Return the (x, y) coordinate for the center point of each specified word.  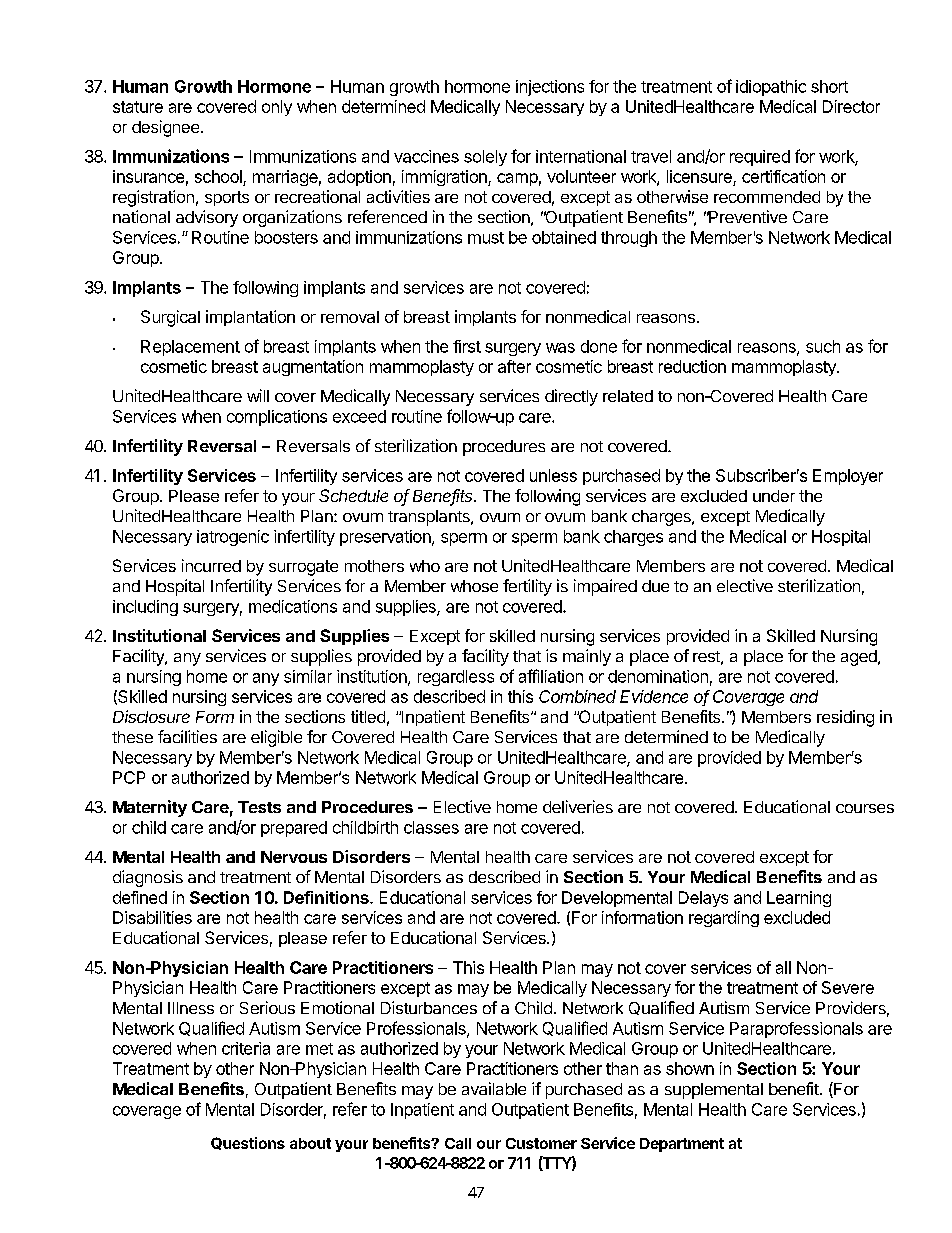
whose (474, 586)
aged (860, 658)
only (277, 108)
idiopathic (771, 88)
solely (485, 158)
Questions (248, 1143)
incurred (211, 565)
